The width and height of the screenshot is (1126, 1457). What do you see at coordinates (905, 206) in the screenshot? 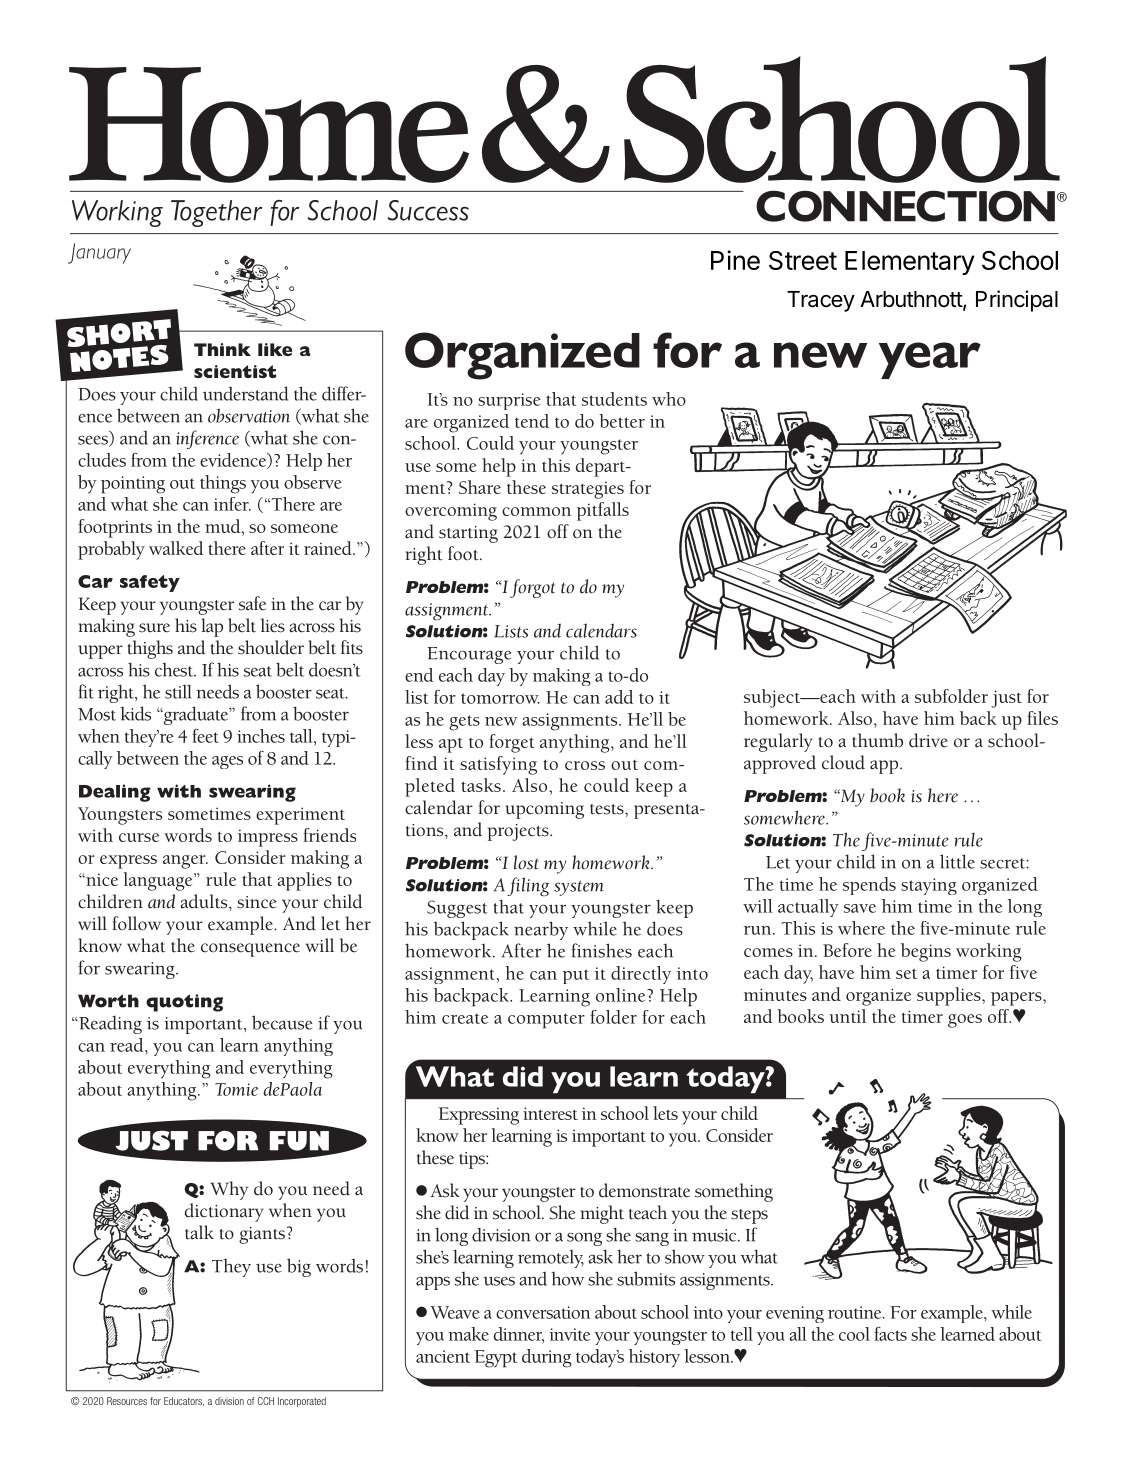
I see `CONNECTION` at bounding box center [905, 206].
